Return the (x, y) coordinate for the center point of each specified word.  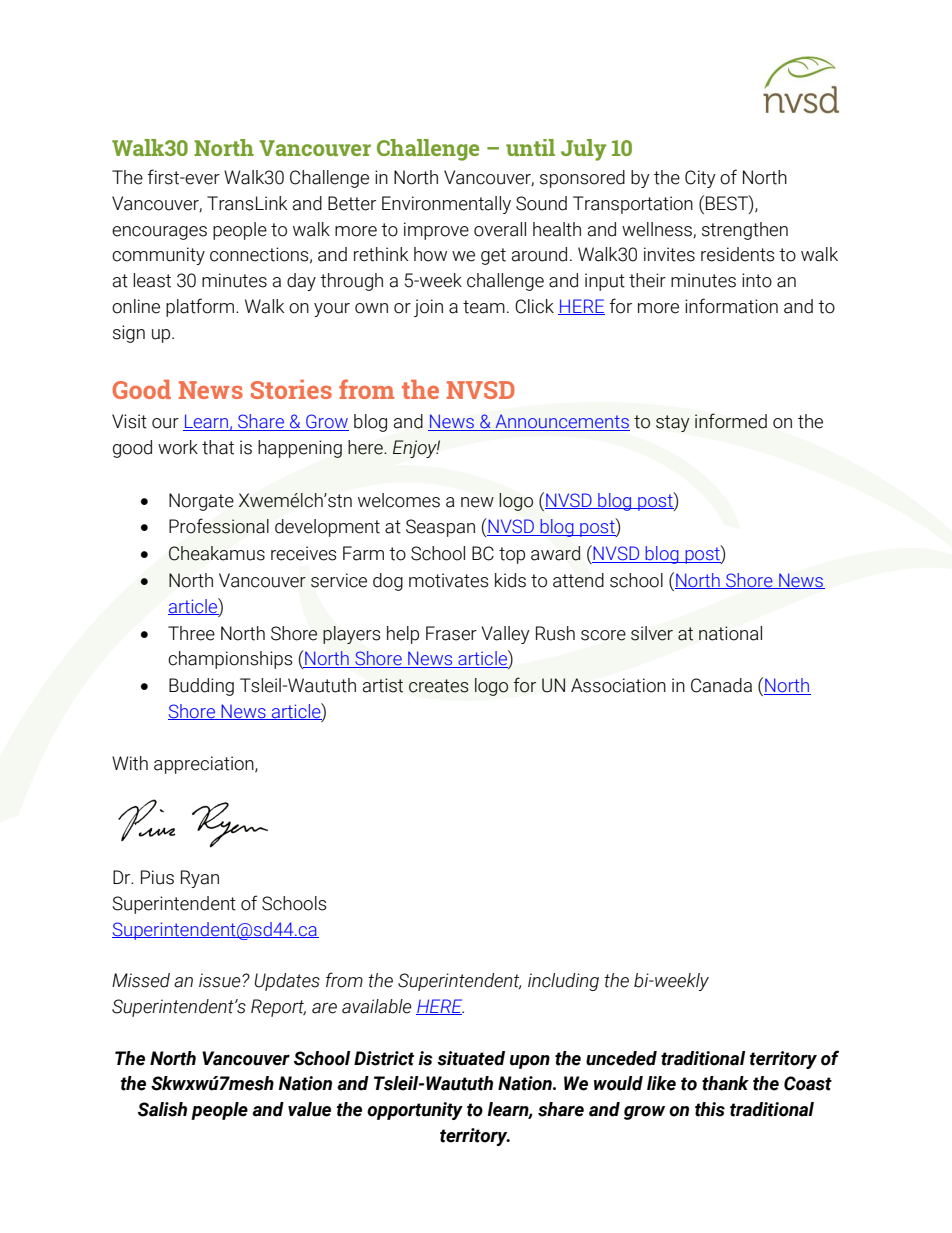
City (700, 179)
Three (191, 633)
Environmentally (446, 205)
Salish (162, 1109)
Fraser (451, 633)
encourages (159, 233)
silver (652, 633)
